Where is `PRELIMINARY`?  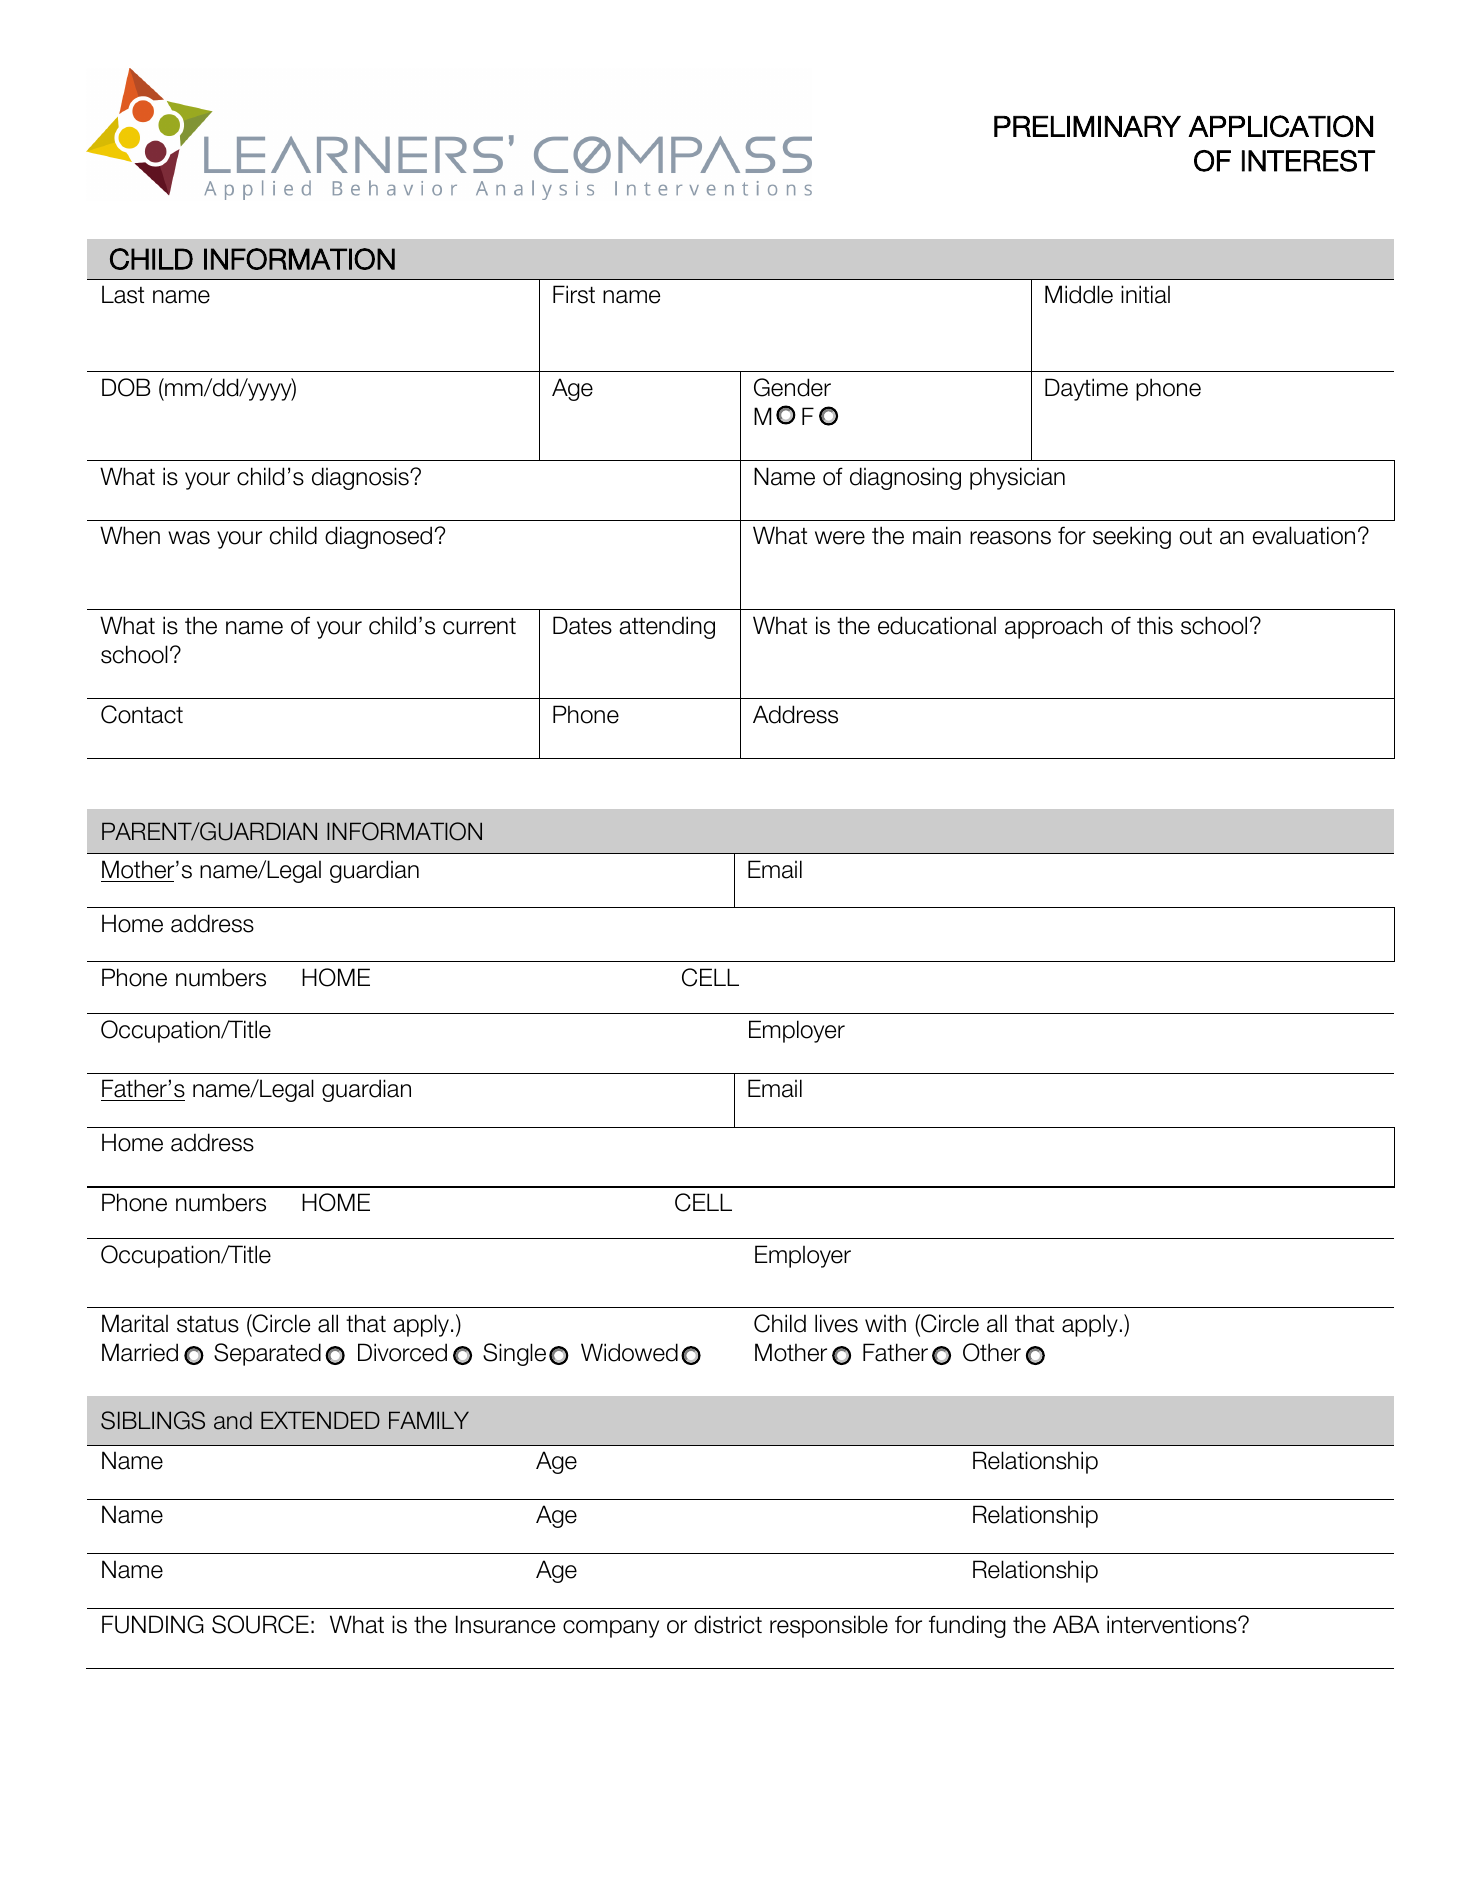 PRELIMINARY is located at coordinates (1087, 126).
